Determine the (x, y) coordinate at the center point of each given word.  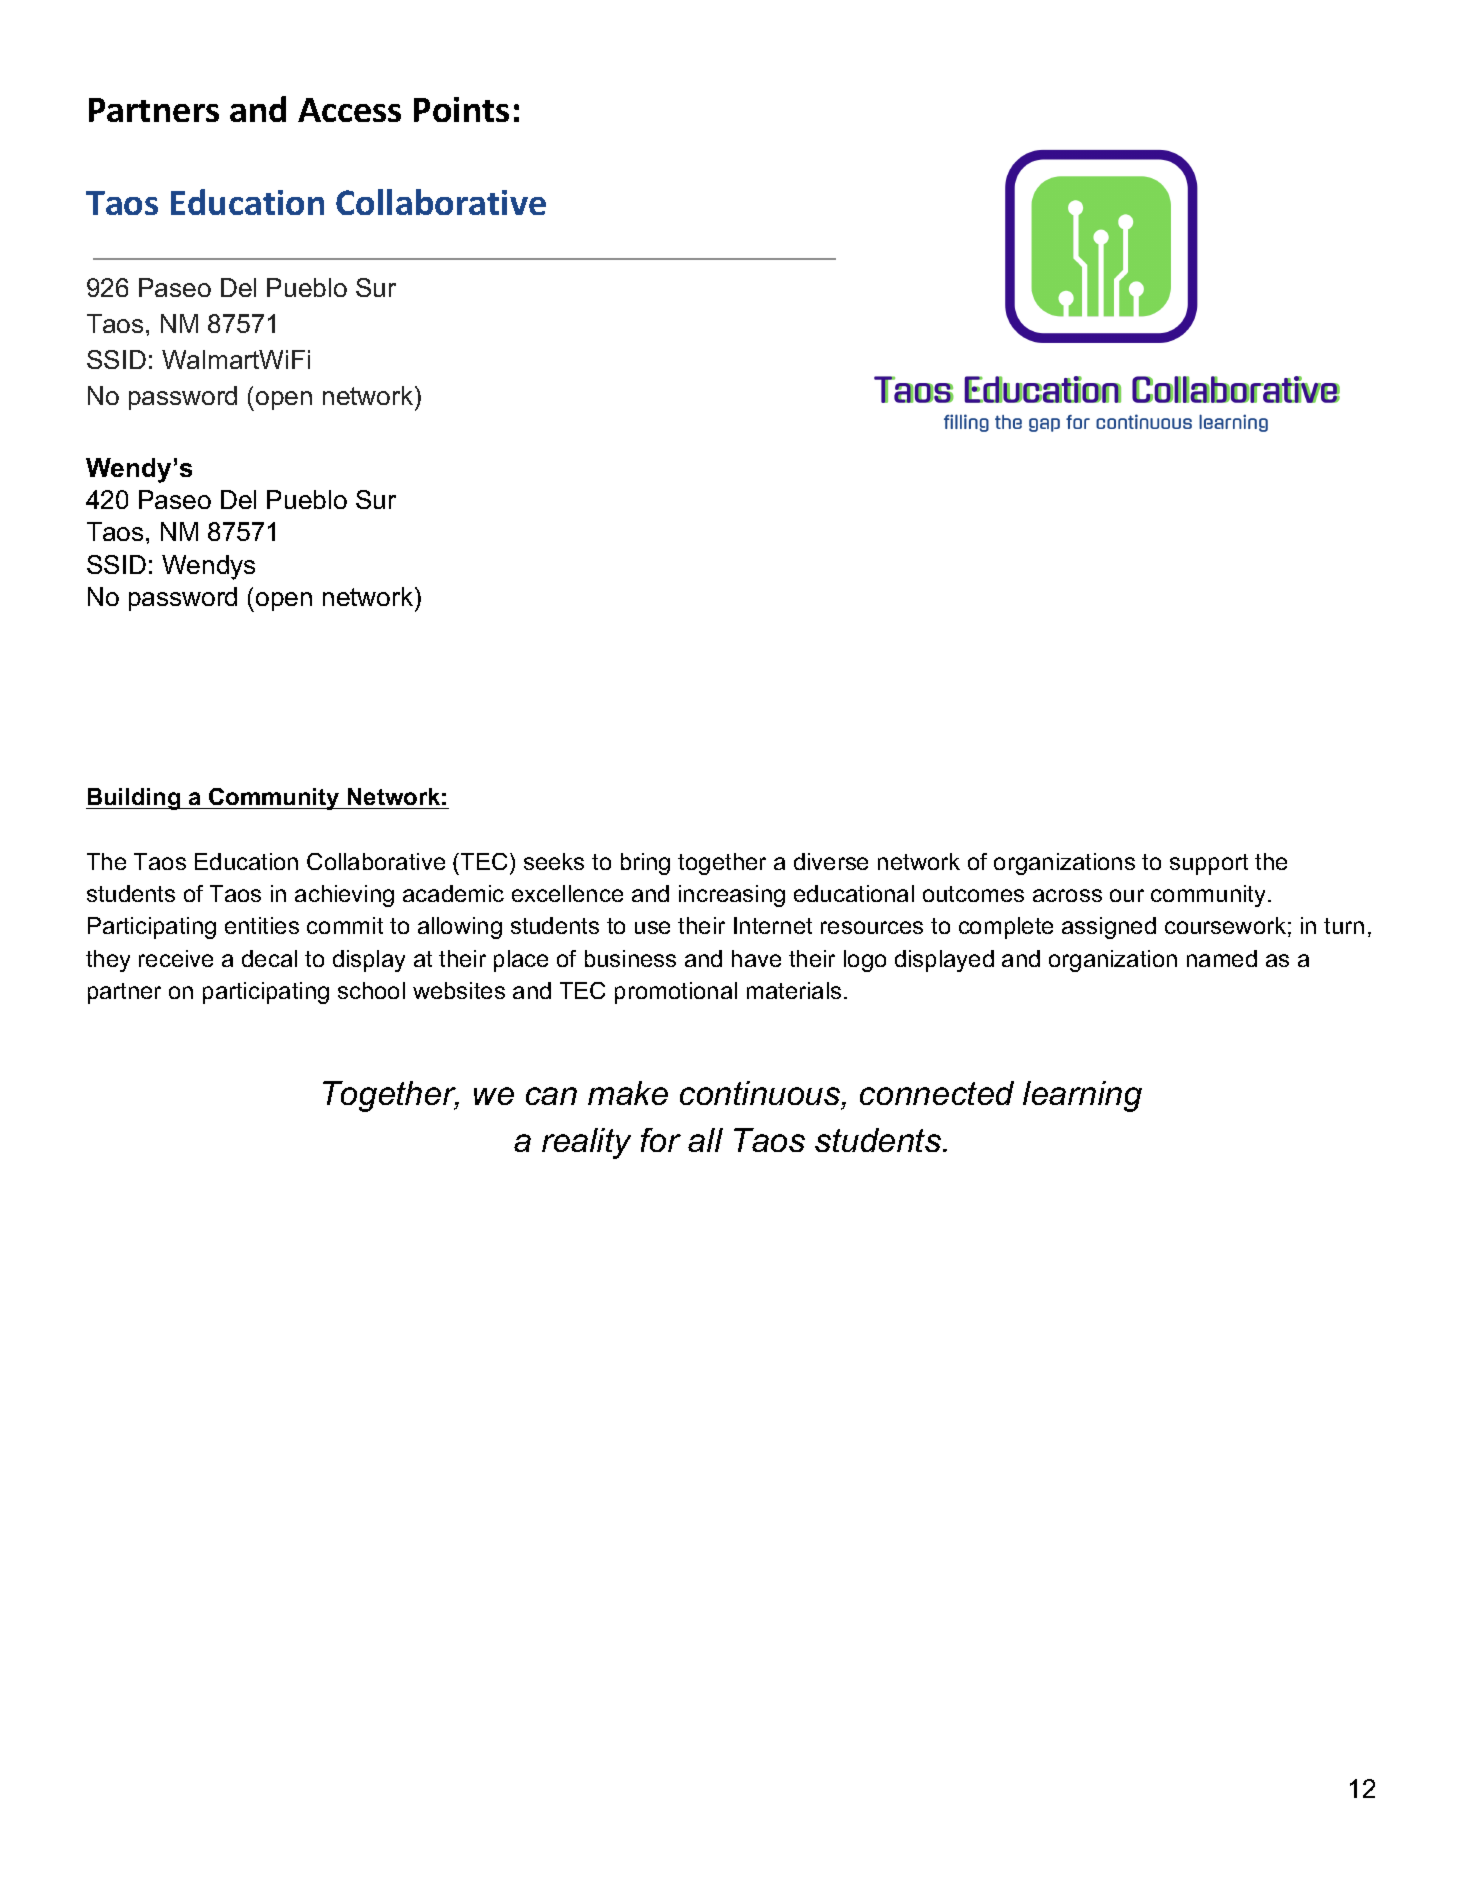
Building (134, 799)
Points (461, 109)
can (551, 1096)
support (1209, 864)
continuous (761, 1093)
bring (645, 864)
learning (1082, 1096)
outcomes (973, 894)
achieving (344, 896)
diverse (831, 861)
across (1067, 895)
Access (349, 110)
